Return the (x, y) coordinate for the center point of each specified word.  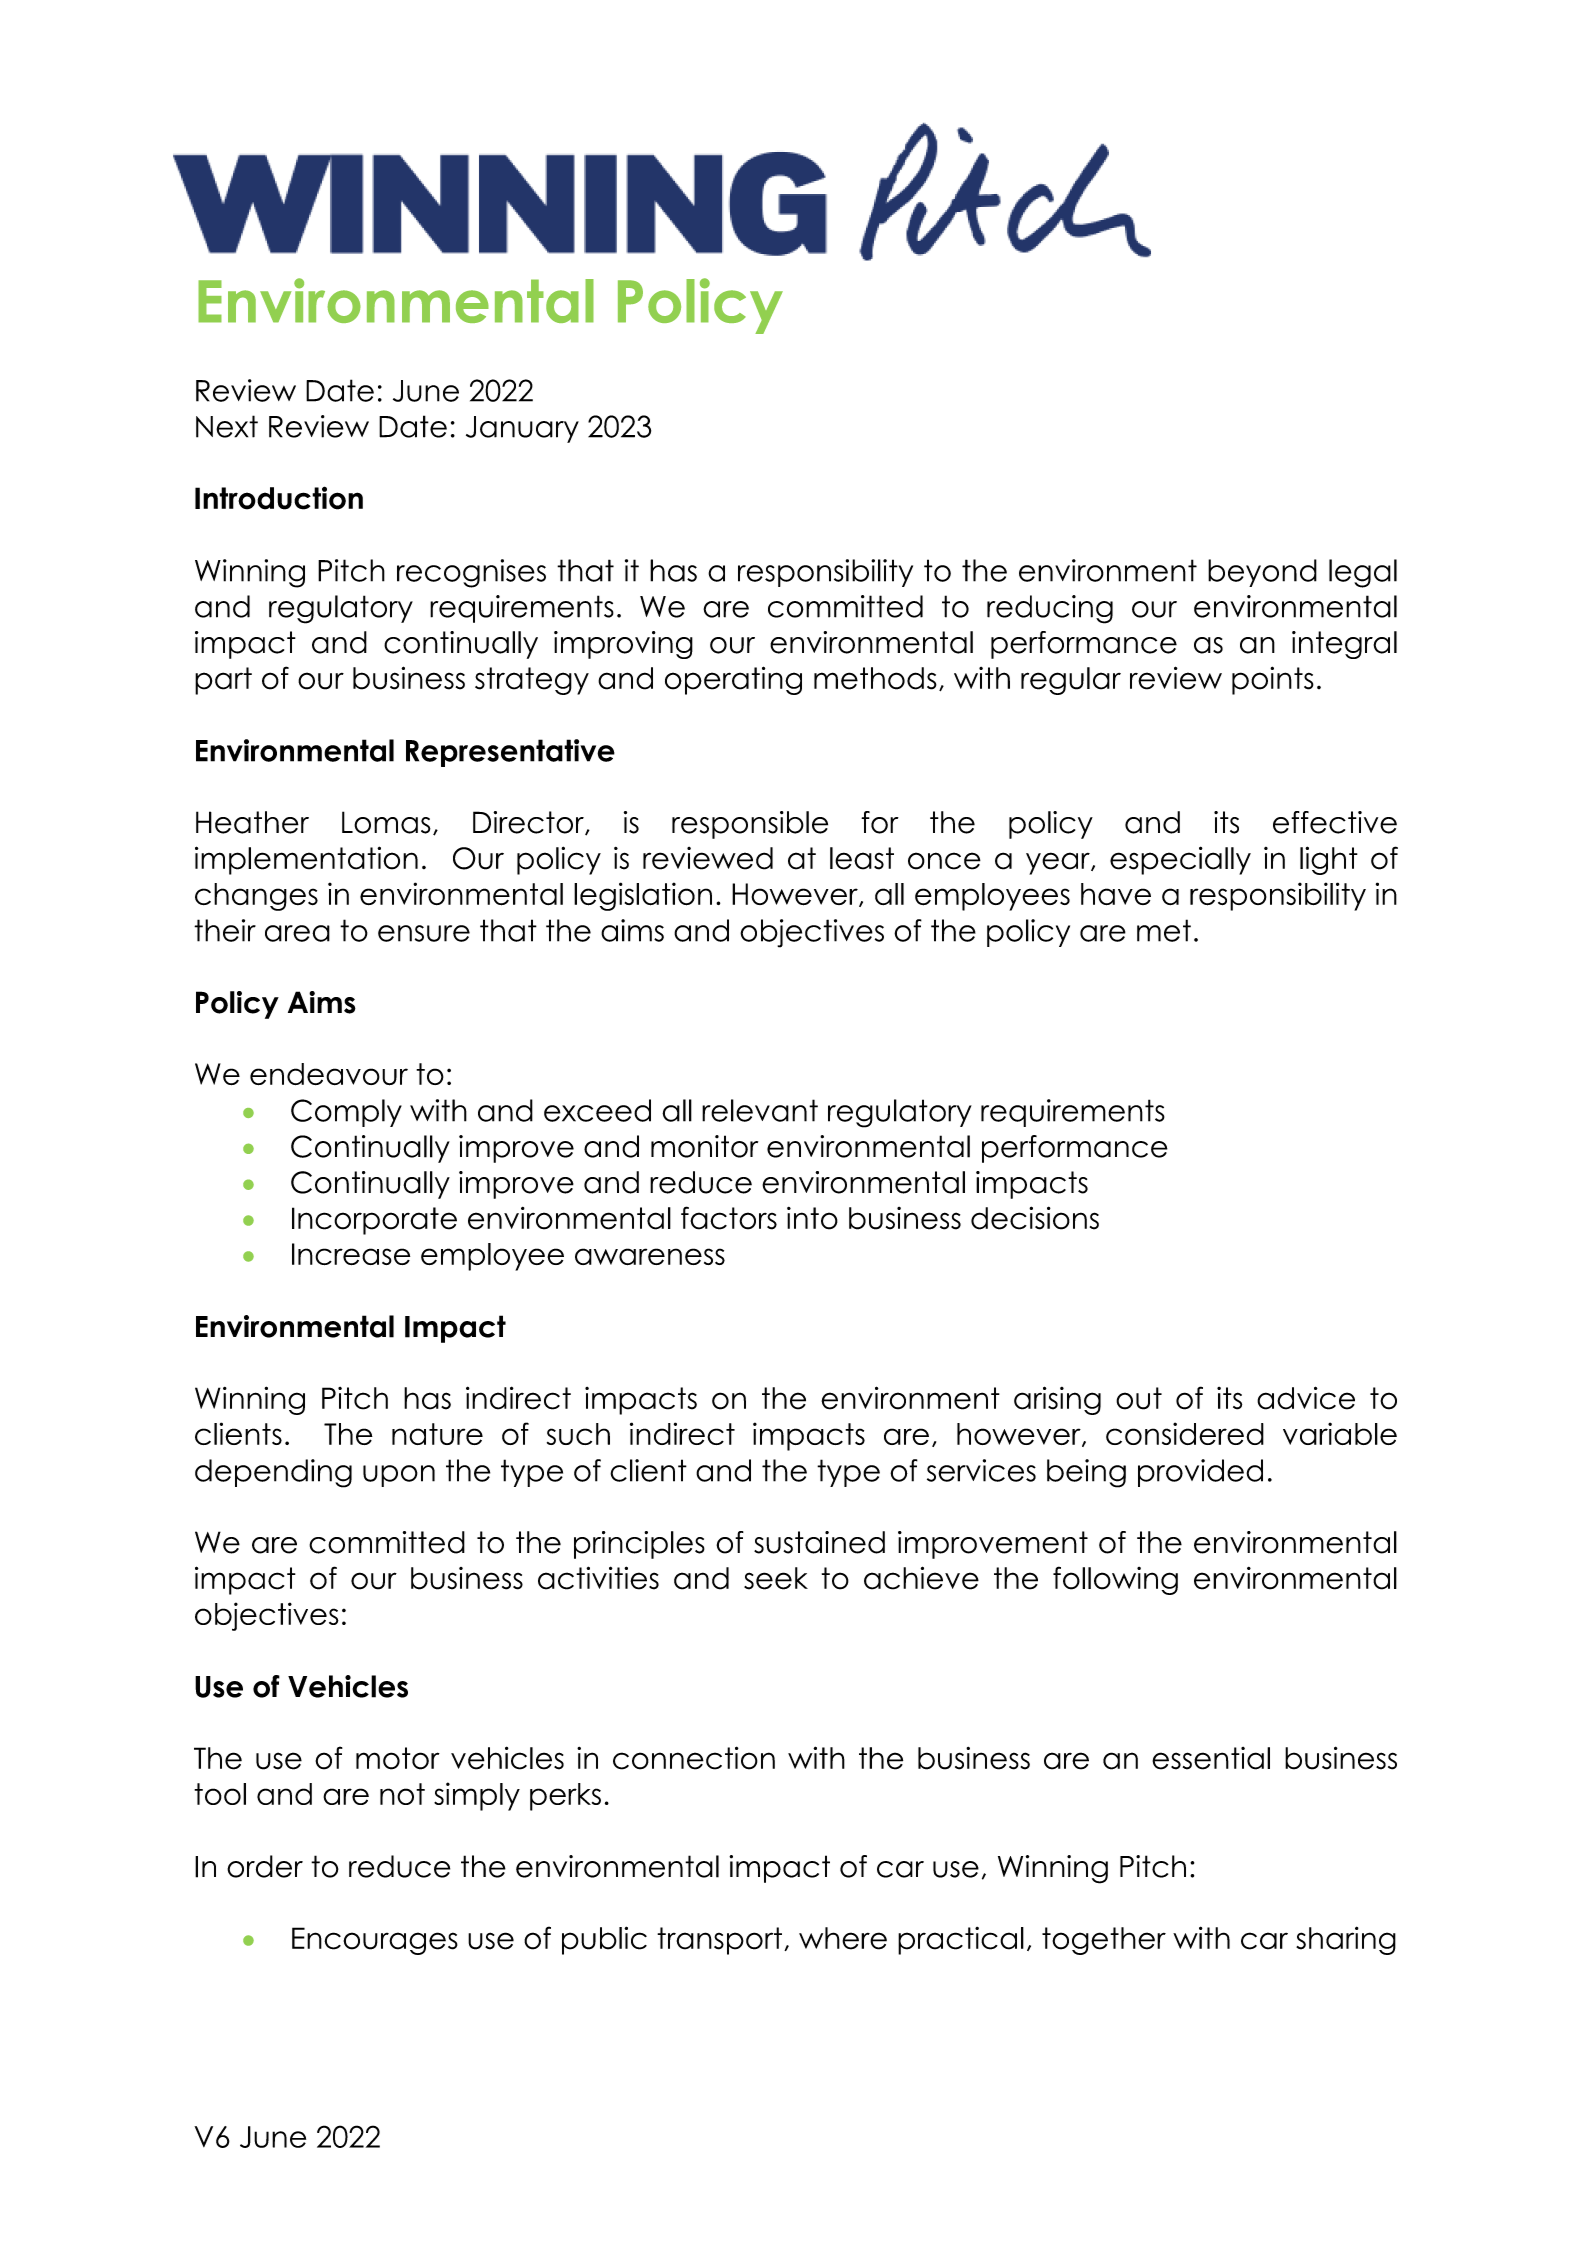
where (843, 1938)
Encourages (375, 1941)
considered (1185, 1433)
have (1116, 894)
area (297, 933)
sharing (1346, 1940)
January (522, 429)
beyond (1262, 573)
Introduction (279, 498)
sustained (819, 1542)
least (862, 858)
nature (437, 1434)
